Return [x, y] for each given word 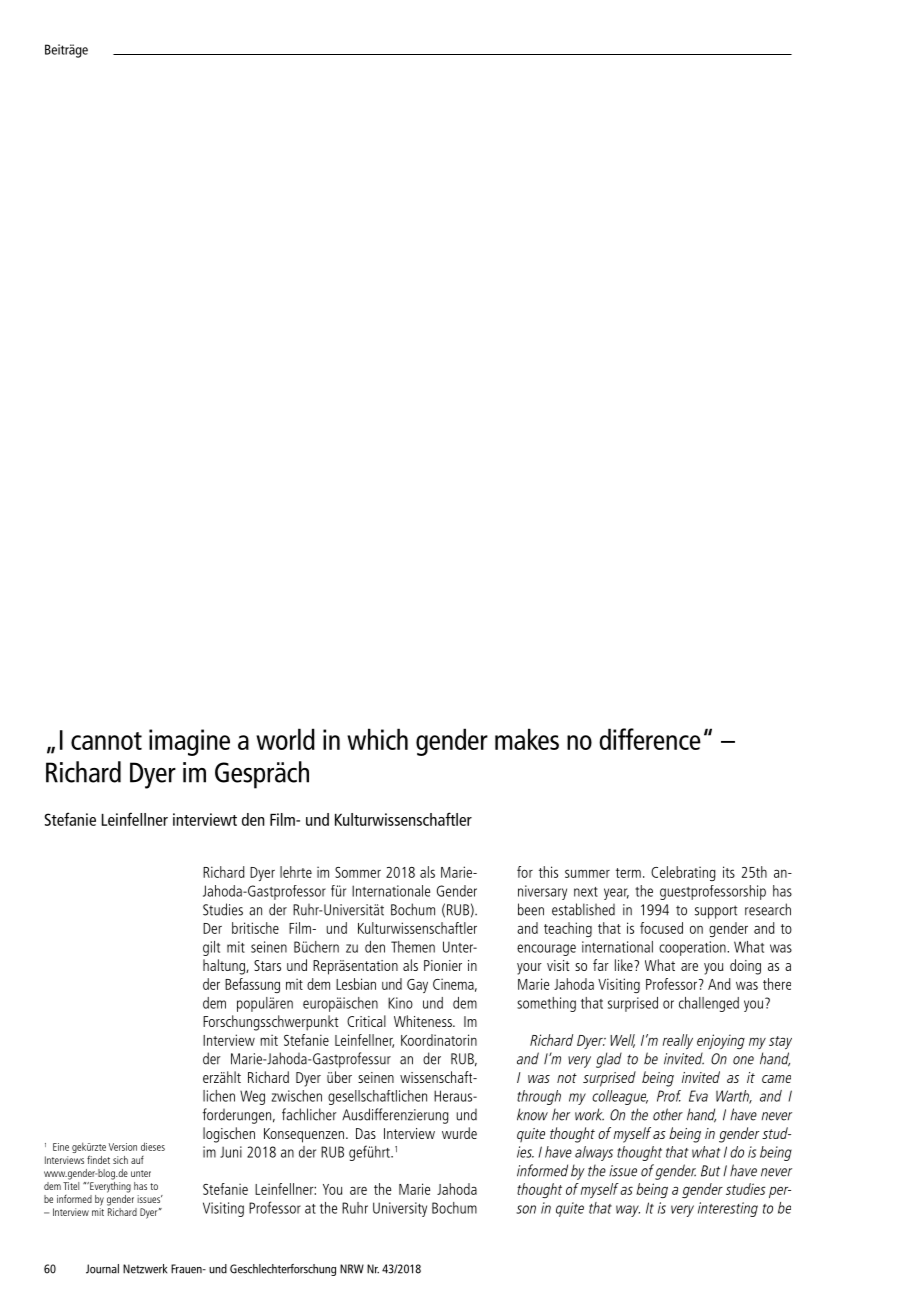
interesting [728, 1209]
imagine [189, 742]
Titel [71, 1184]
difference [650, 739]
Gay [417, 986]
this [548, 872]
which [377, 739]
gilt [211, 948]
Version [123, 1147]
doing [745, 967]
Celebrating [683, 873]
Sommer [358, 872]
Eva [698, 1096]
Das [366, 1133]
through [539, 1097]
